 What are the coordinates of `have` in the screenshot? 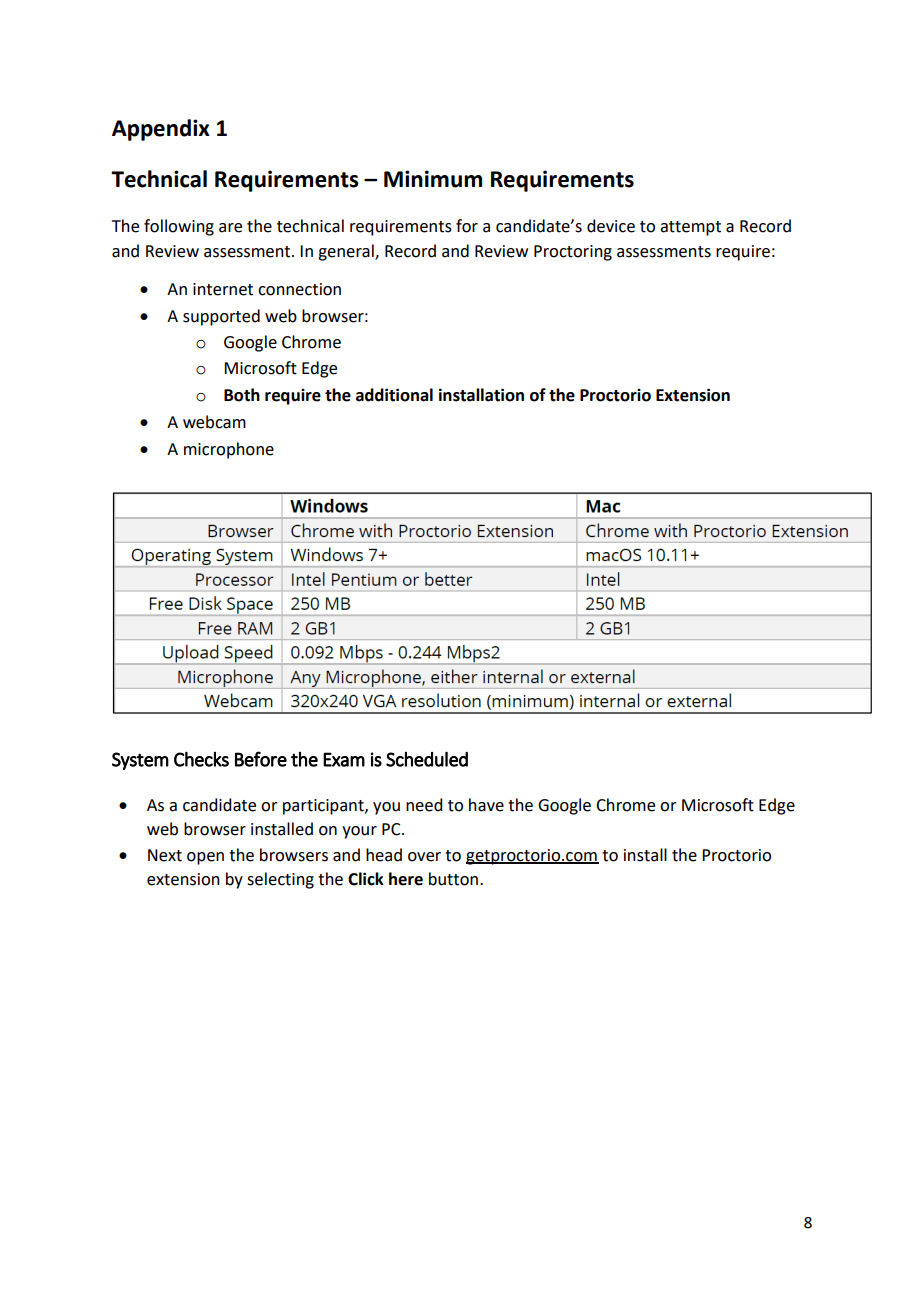 It's located at (486, 805).
